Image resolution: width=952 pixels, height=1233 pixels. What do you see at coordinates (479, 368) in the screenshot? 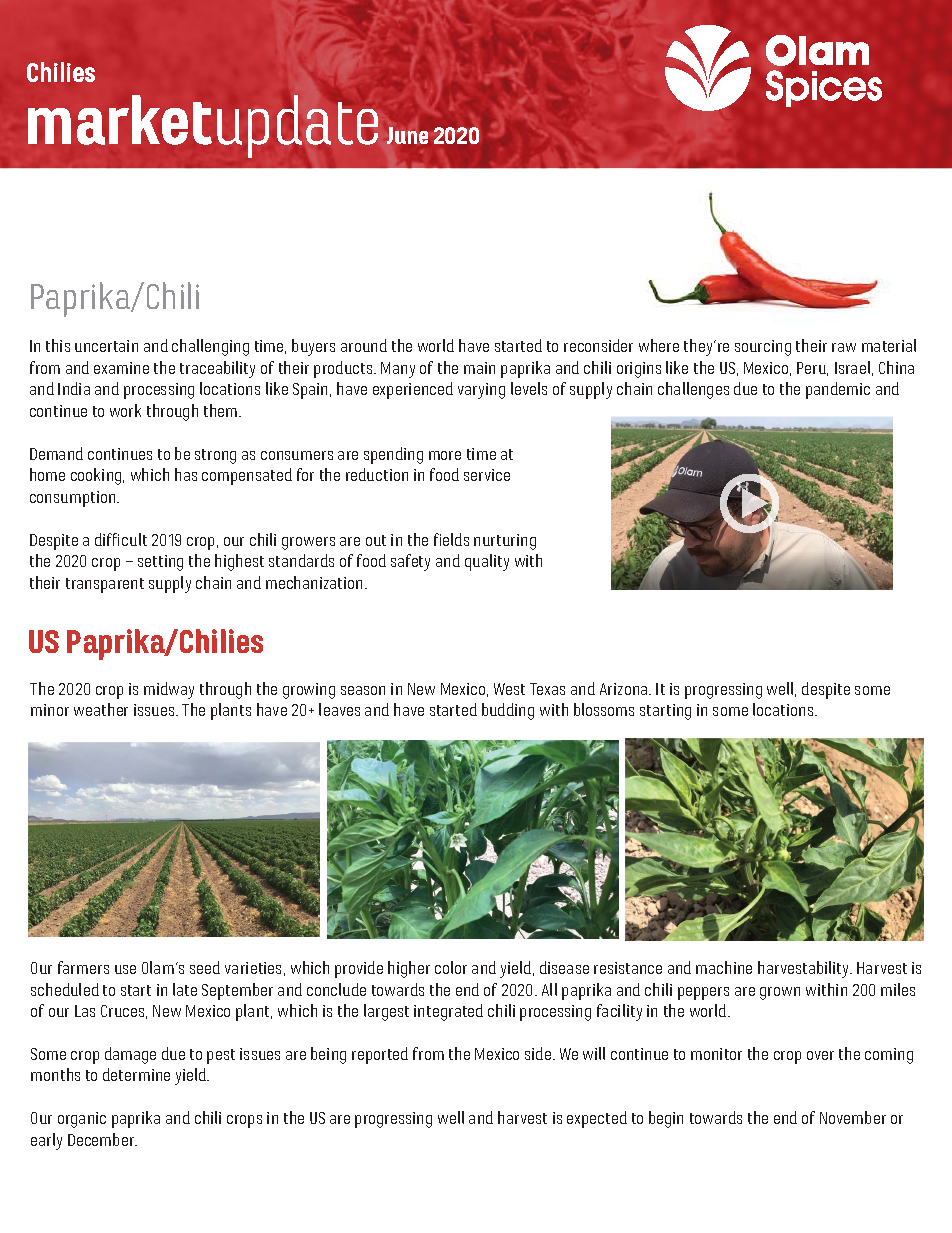
I see `main` at bounding box center [479, 368].
